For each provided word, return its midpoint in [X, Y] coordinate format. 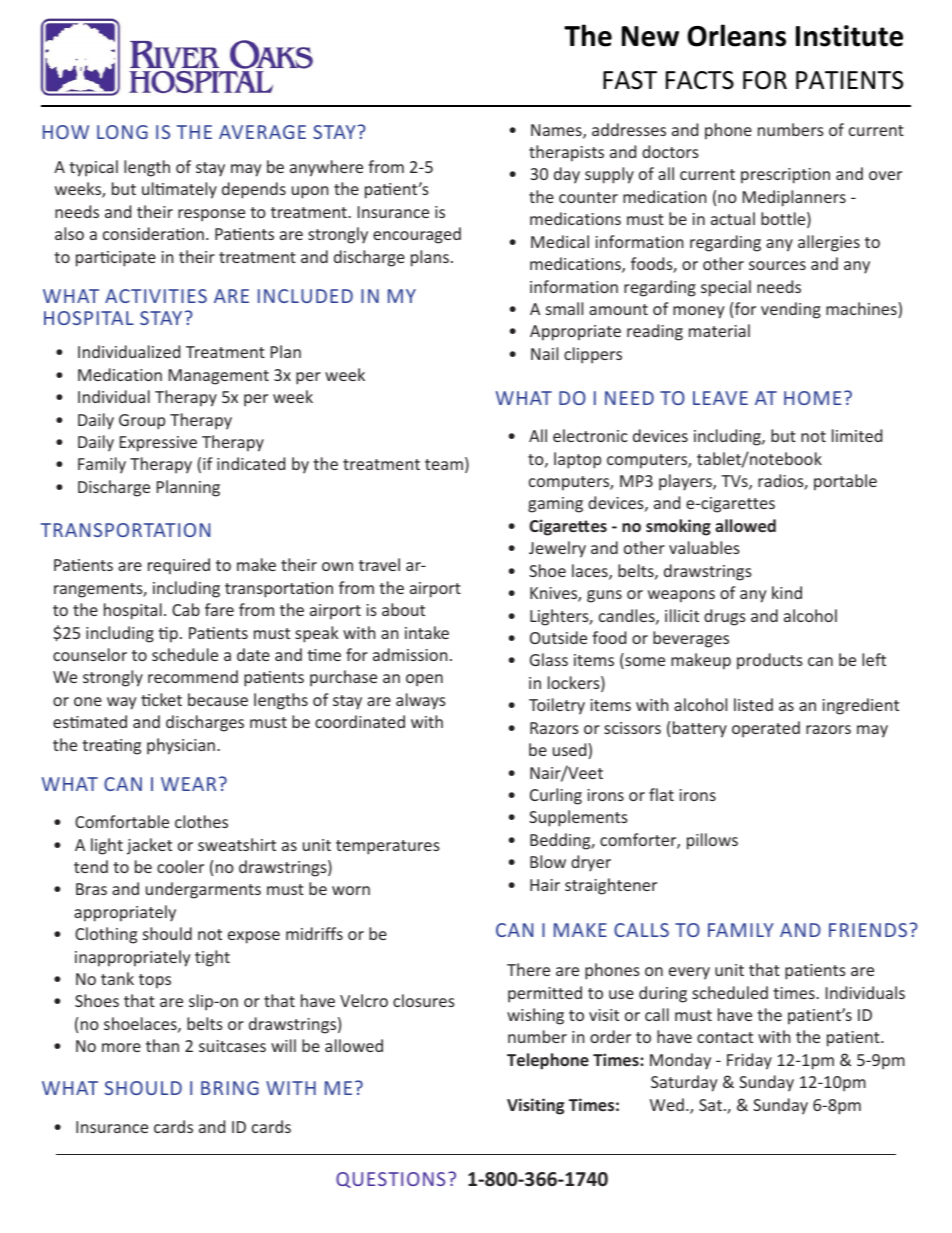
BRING [230, 1088]
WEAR [188, 784]
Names [557, 131]
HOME [812, 398]
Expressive [158, 444]
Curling [556, 796]
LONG [122, 132]
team [444, 464]
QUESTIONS [390, 1180]
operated [766, 729]
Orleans [736, 35]
